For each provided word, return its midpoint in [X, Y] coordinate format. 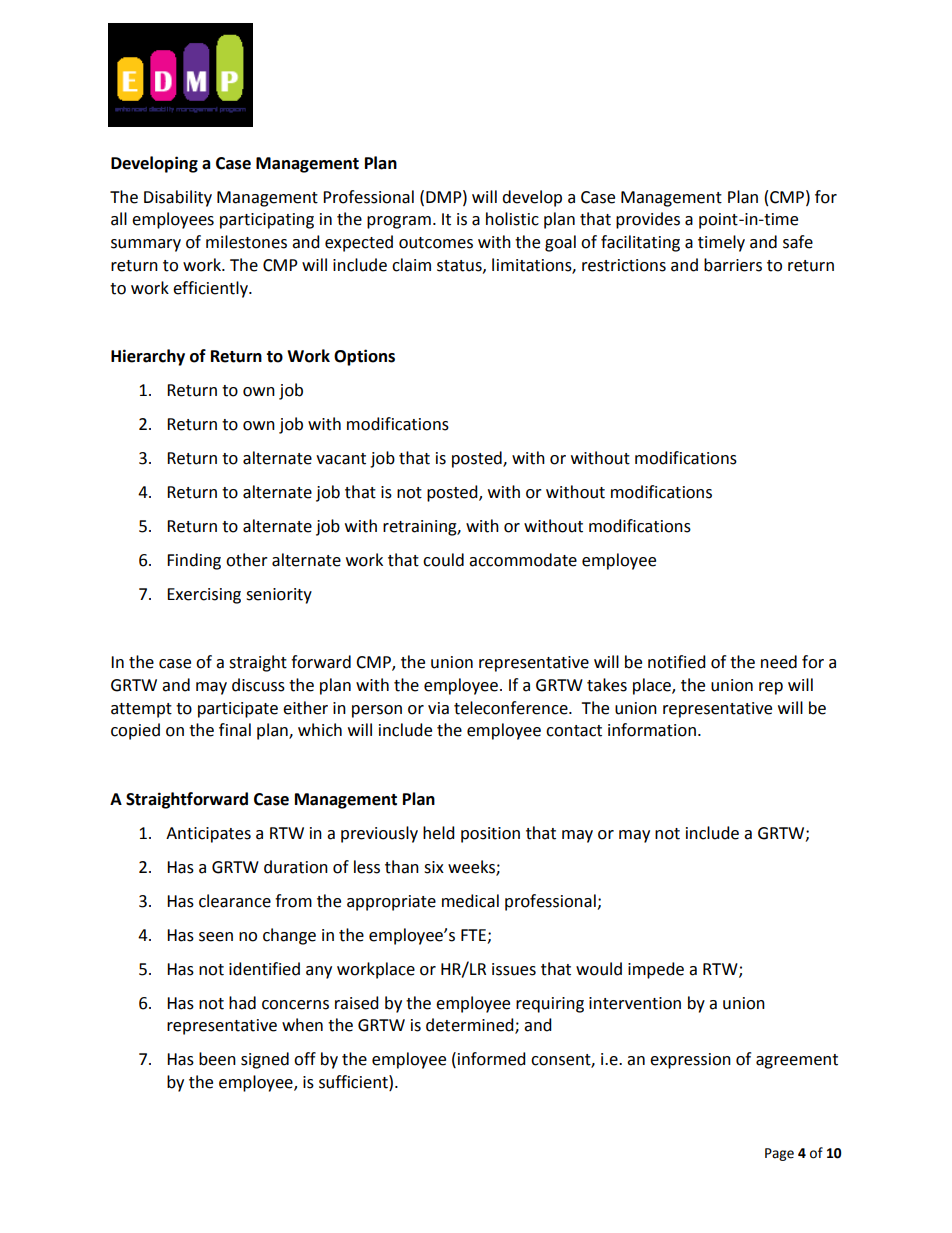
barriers [733, 265]
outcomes [436, 243]
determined [471, 1026]
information [652, 730]
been [217, 1059]
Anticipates [208, 835]
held [439, 833]
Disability [178, 198]
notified [677, 662]
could [443, 560]
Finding [194, 561]
